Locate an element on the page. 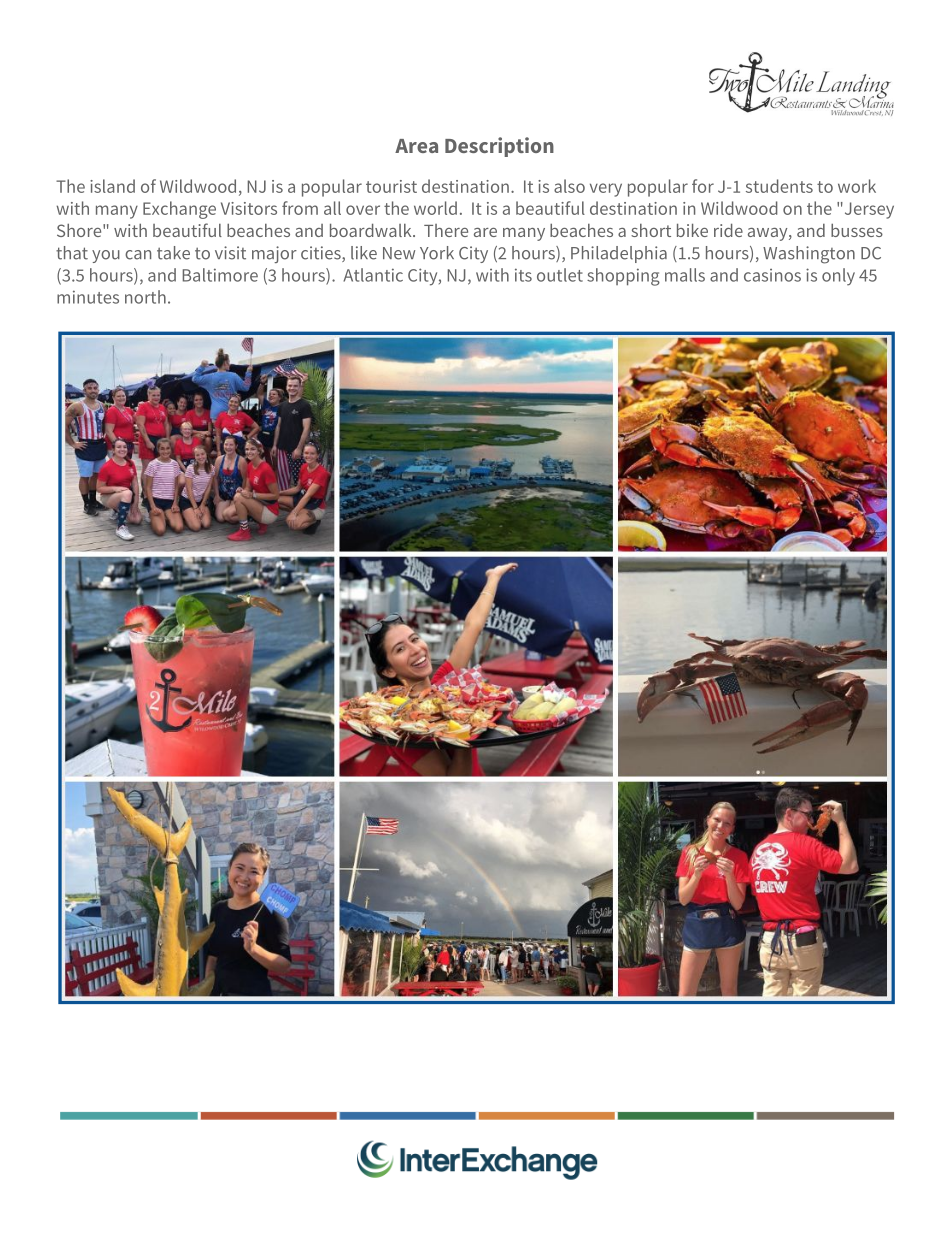 The image size is (952, 1233). Area is located at coordinates (416, 146).
